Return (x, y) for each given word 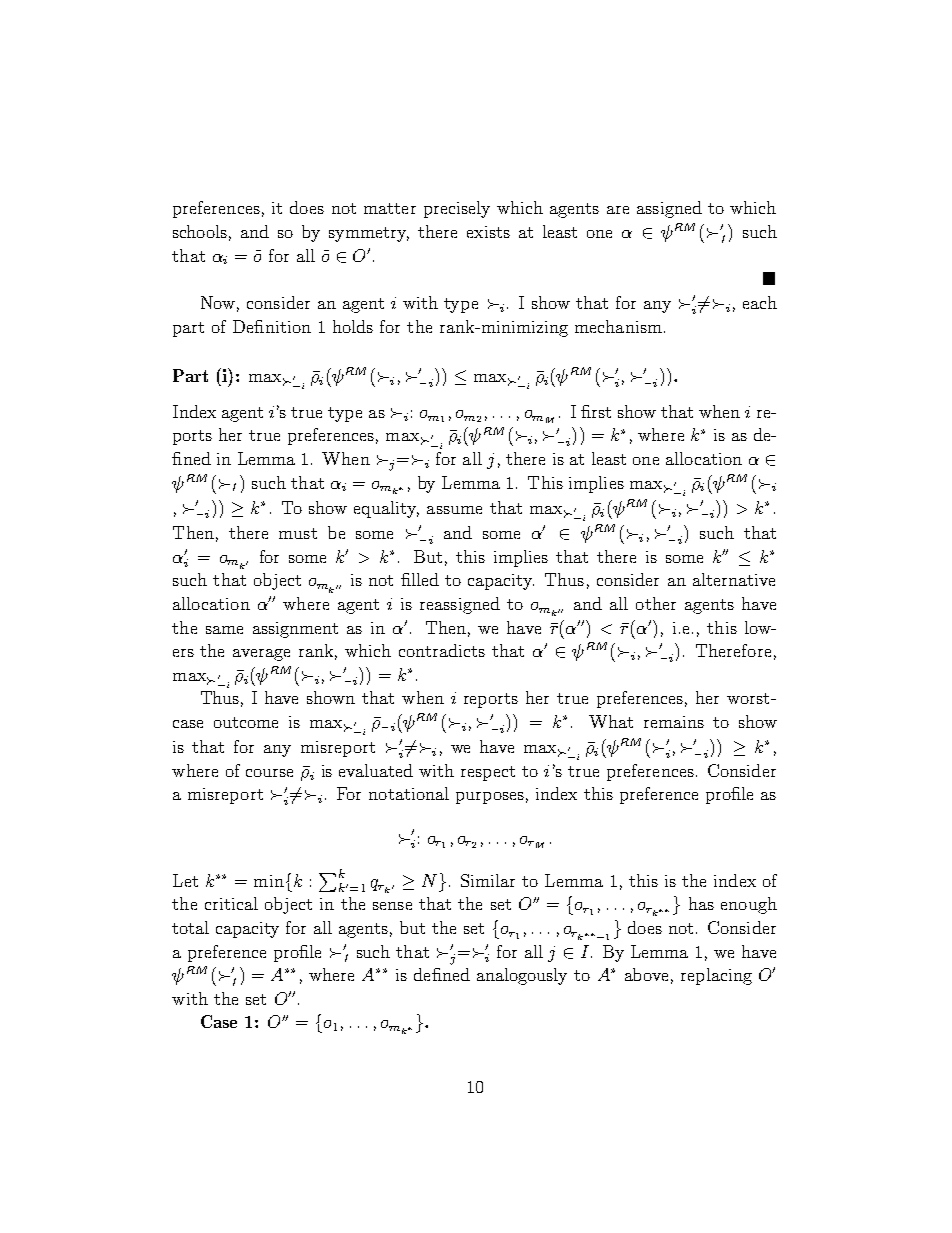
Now (218, 302)
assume (454, 510)
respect (488, 773)
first (596, 411)
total (190, 927)
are (618, 210)
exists (488, 232)
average (261, 655)
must (298, 533)
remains (674, 722)
